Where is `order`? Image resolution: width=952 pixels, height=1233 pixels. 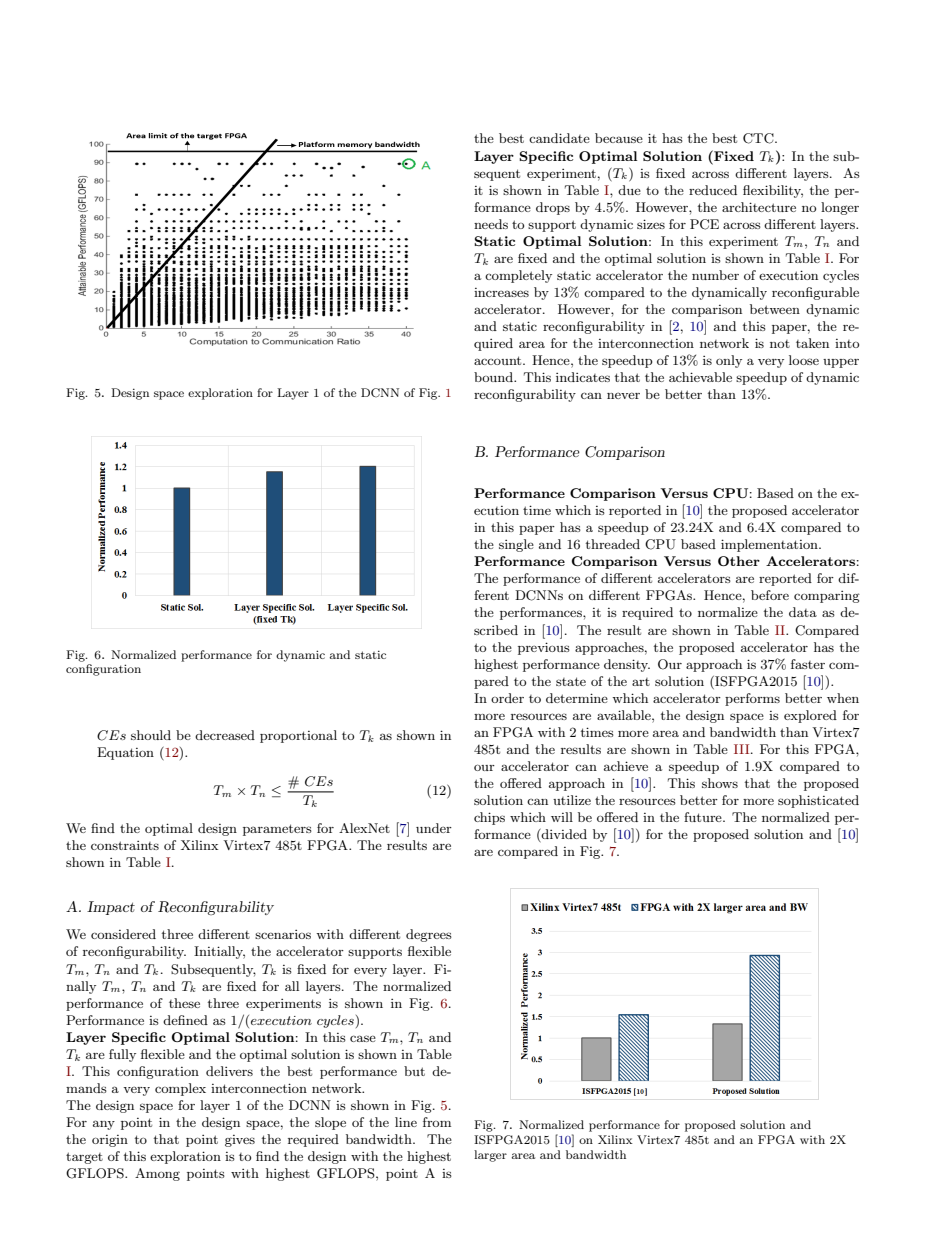
order is located at coordinates (507, 698).
